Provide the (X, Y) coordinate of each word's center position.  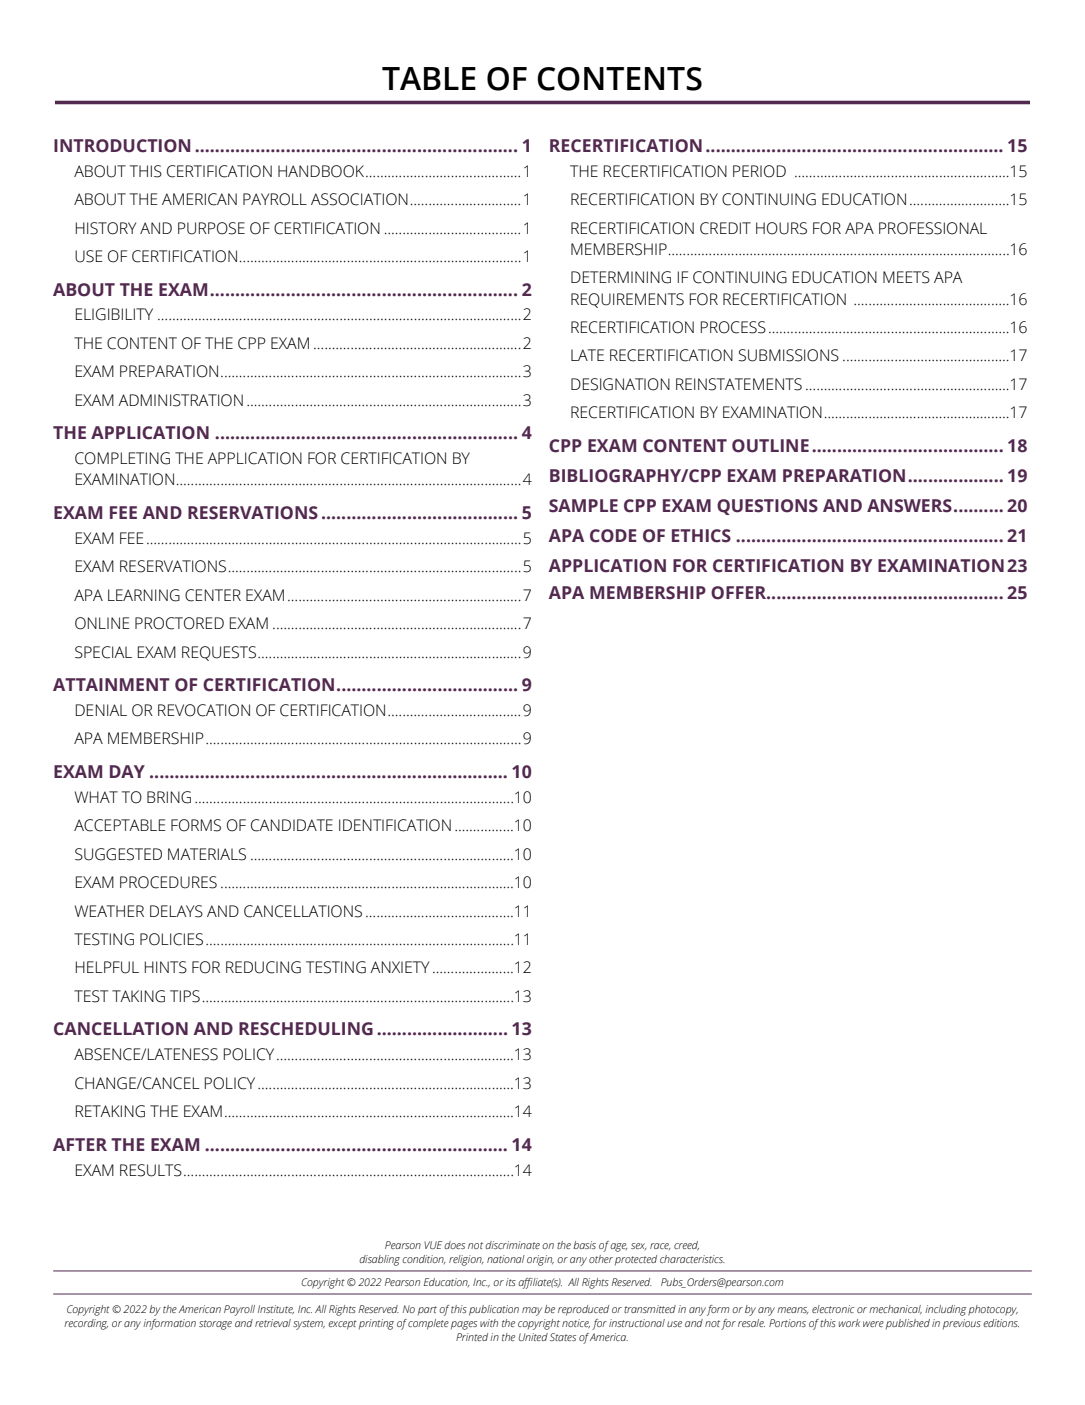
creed (686, 1246)
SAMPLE (583, 506)
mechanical (895, 1309)
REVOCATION (204, 710)
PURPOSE (211, 228)
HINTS (166, 967)
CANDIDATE (292, 825)
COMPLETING (122, 458)
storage (215, 1325)
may (532, 1311)
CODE (613, 536)
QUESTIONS (767, 507)
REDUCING (263, 967)
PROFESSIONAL (933, 228)
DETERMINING (621, 277)
